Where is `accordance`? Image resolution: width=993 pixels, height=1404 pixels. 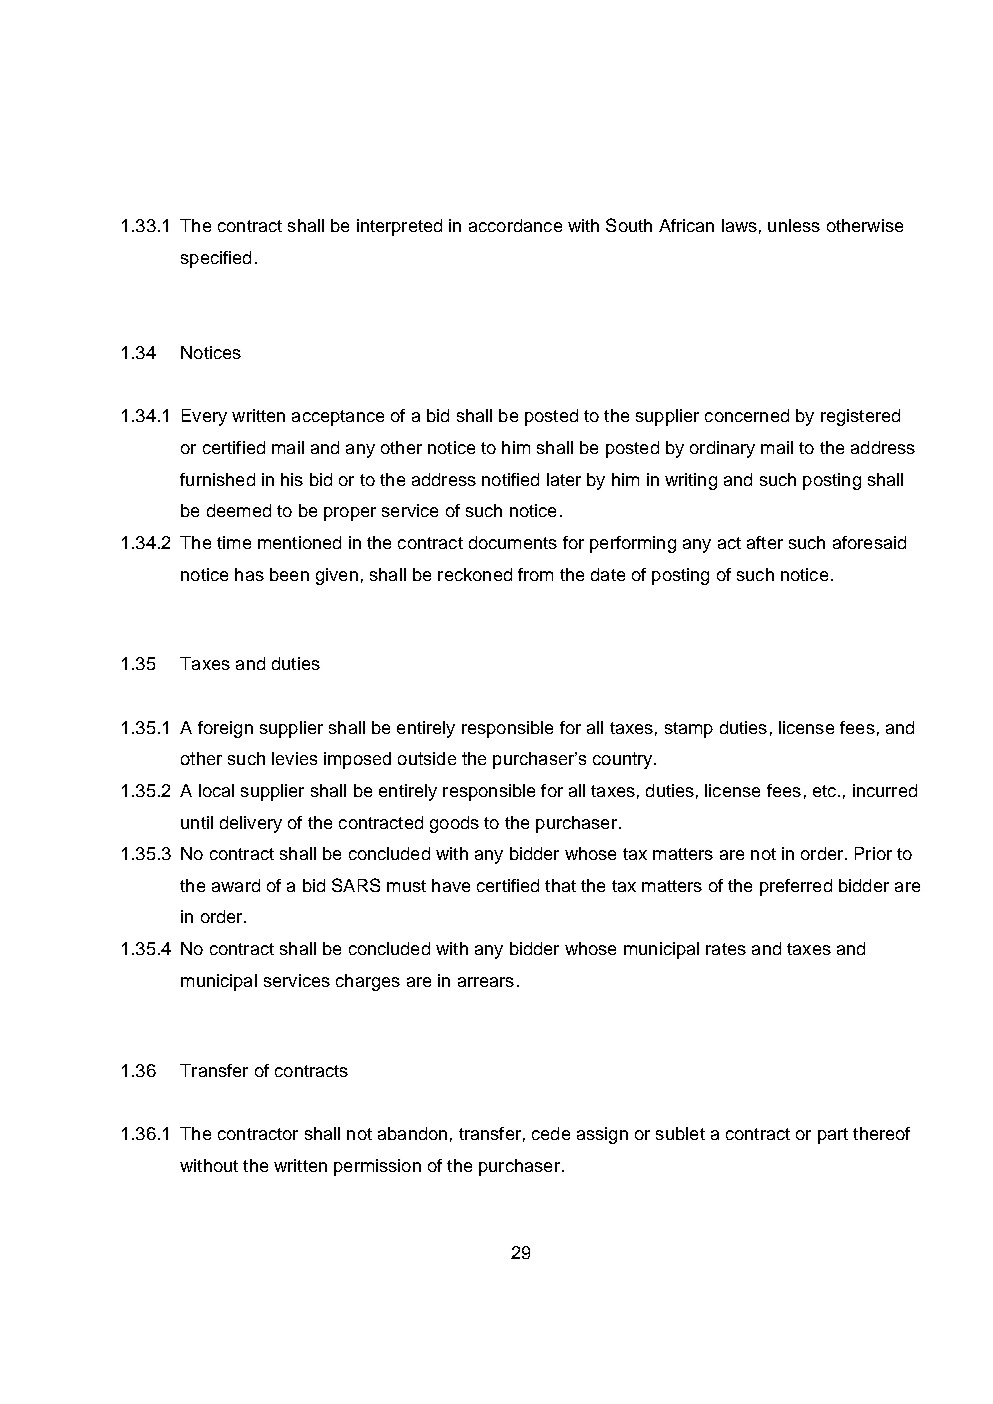 accordance is located at coordinates (515, 225).
